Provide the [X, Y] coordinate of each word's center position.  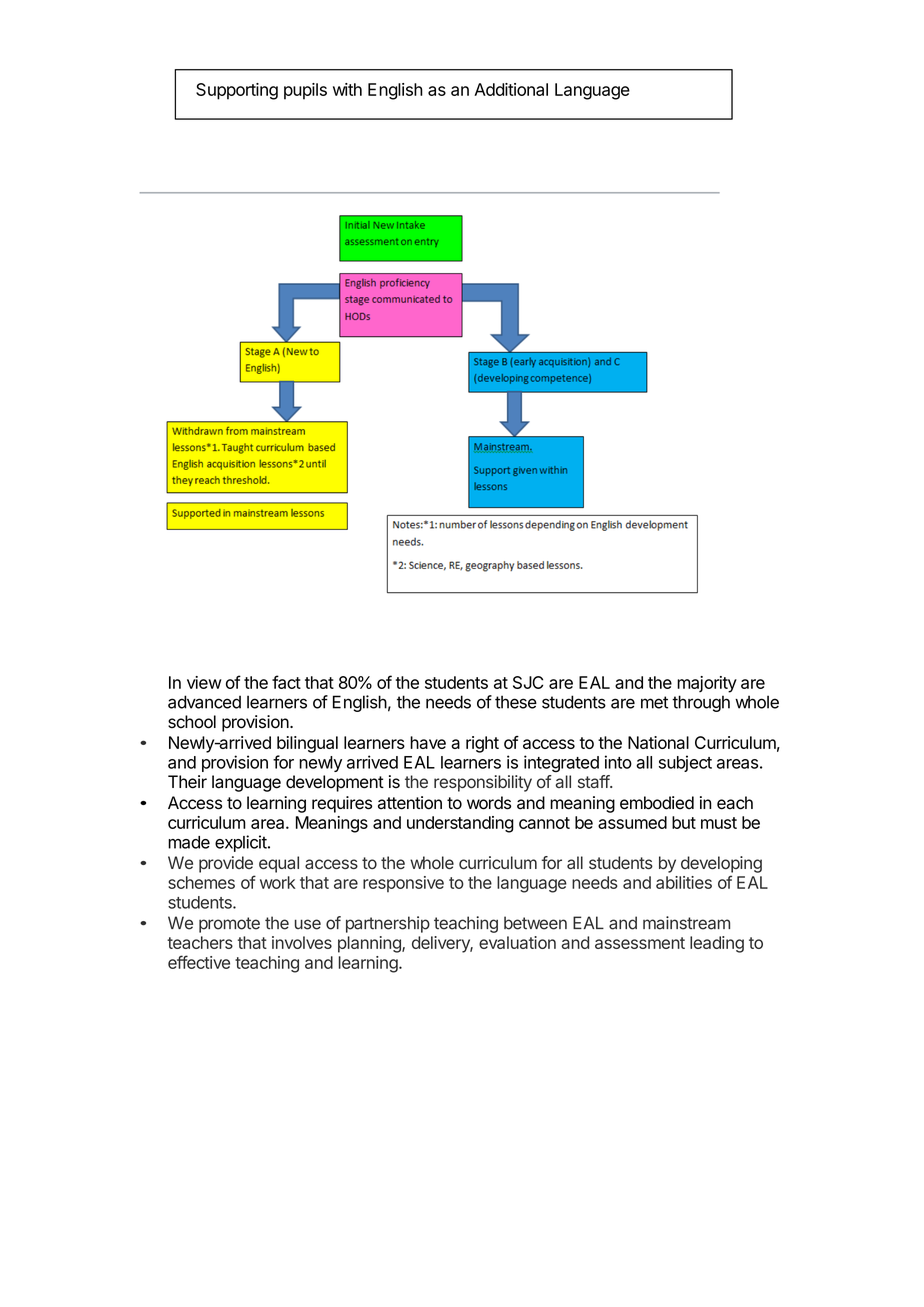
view [204, 682]
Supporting [237, 91]
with [347, 89]
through [701, 703]
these [516, 702]
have [428, 742]
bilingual [307, 744]
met [654, 702]
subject [685, 763]
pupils [305, 91]
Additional [511, 89]
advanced [204, 702]
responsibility [483, 783]
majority [707, 684]
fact [286, 682]
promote [229, 925]
